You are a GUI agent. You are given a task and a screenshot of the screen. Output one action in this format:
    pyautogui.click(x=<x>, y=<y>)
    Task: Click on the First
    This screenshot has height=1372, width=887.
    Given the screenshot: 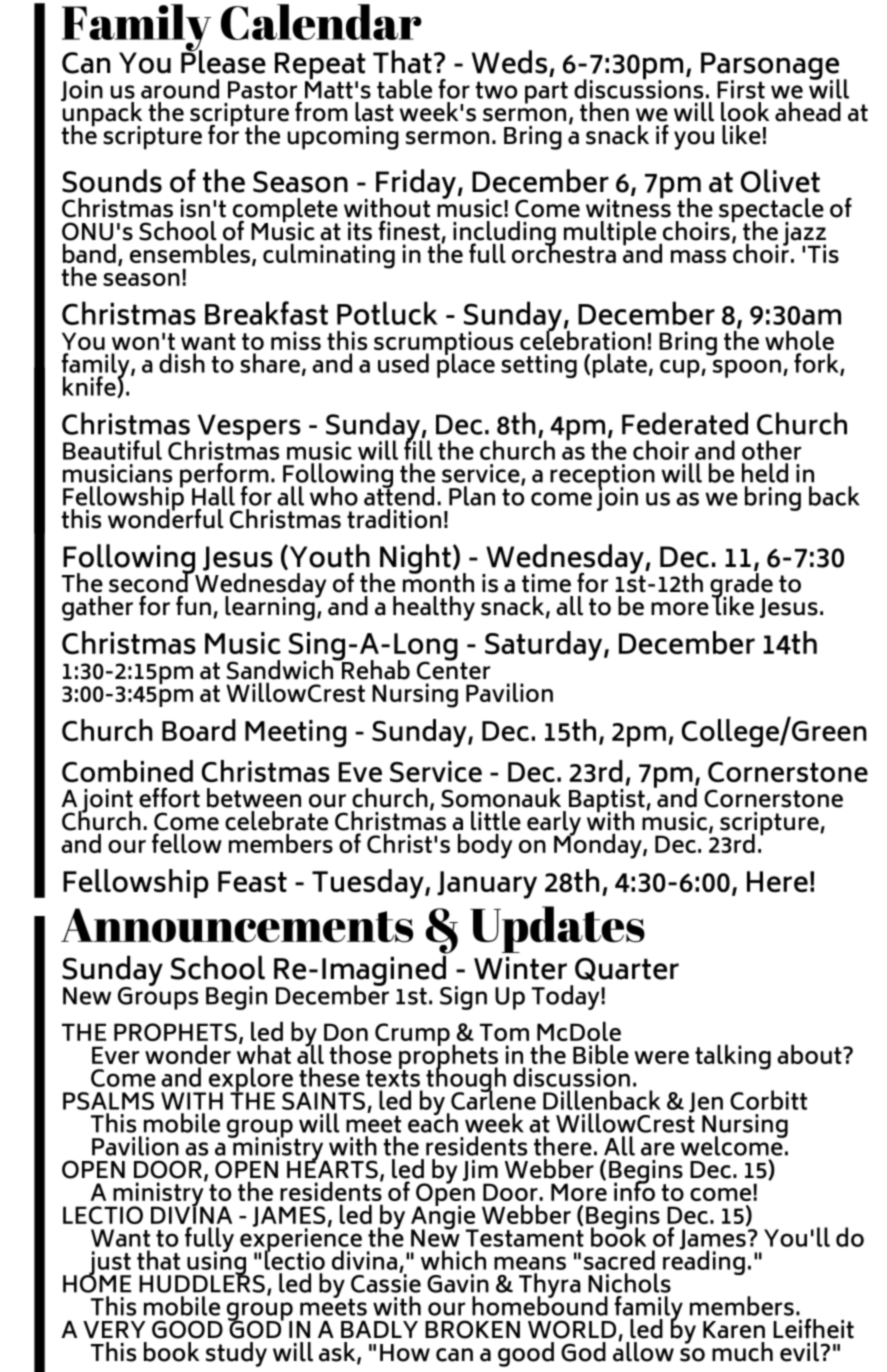 What is the action you would take?
    pyautogui.click(x=741, y=89)
